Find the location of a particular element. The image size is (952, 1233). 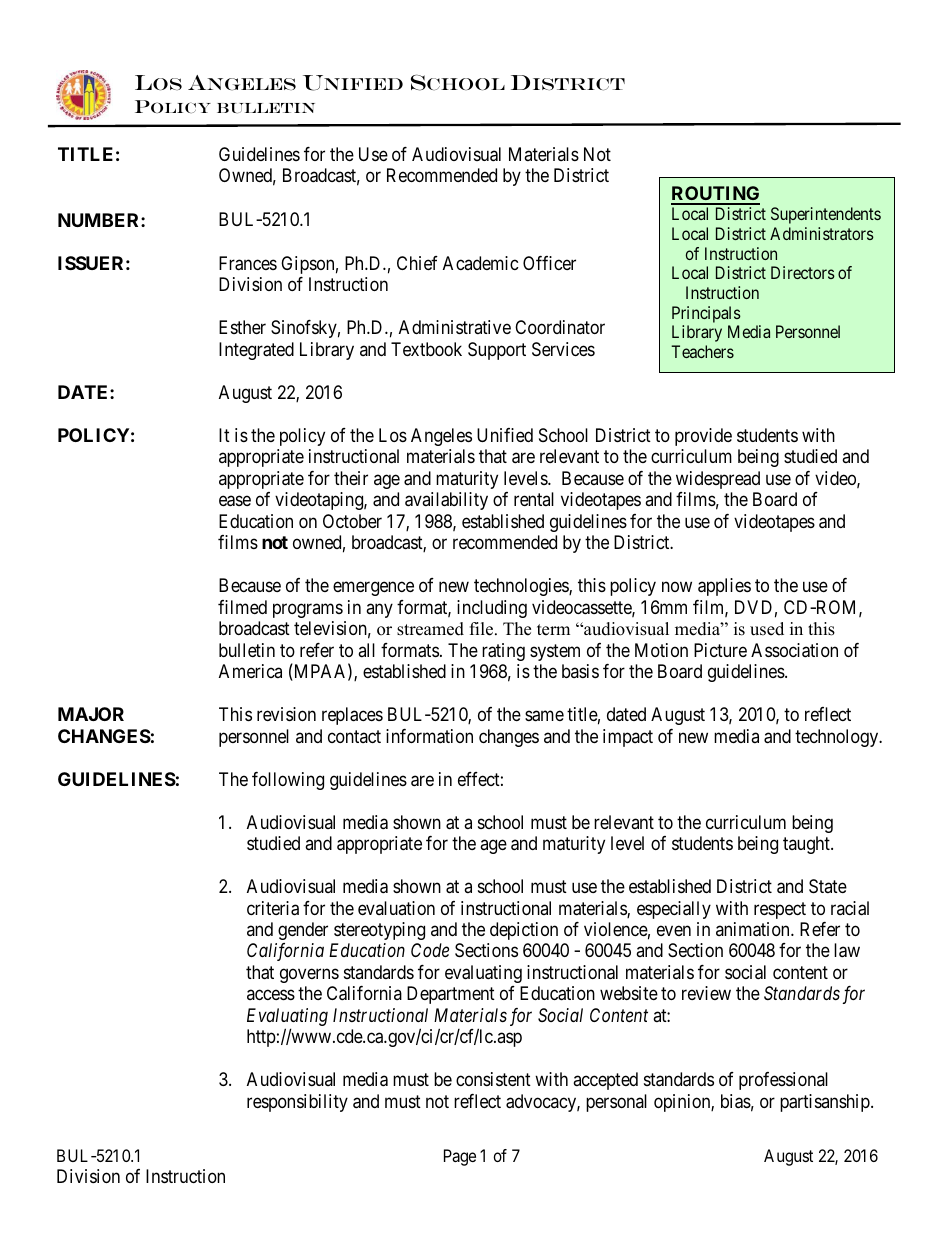

responsibility is located at coordinates (297, 1103).
